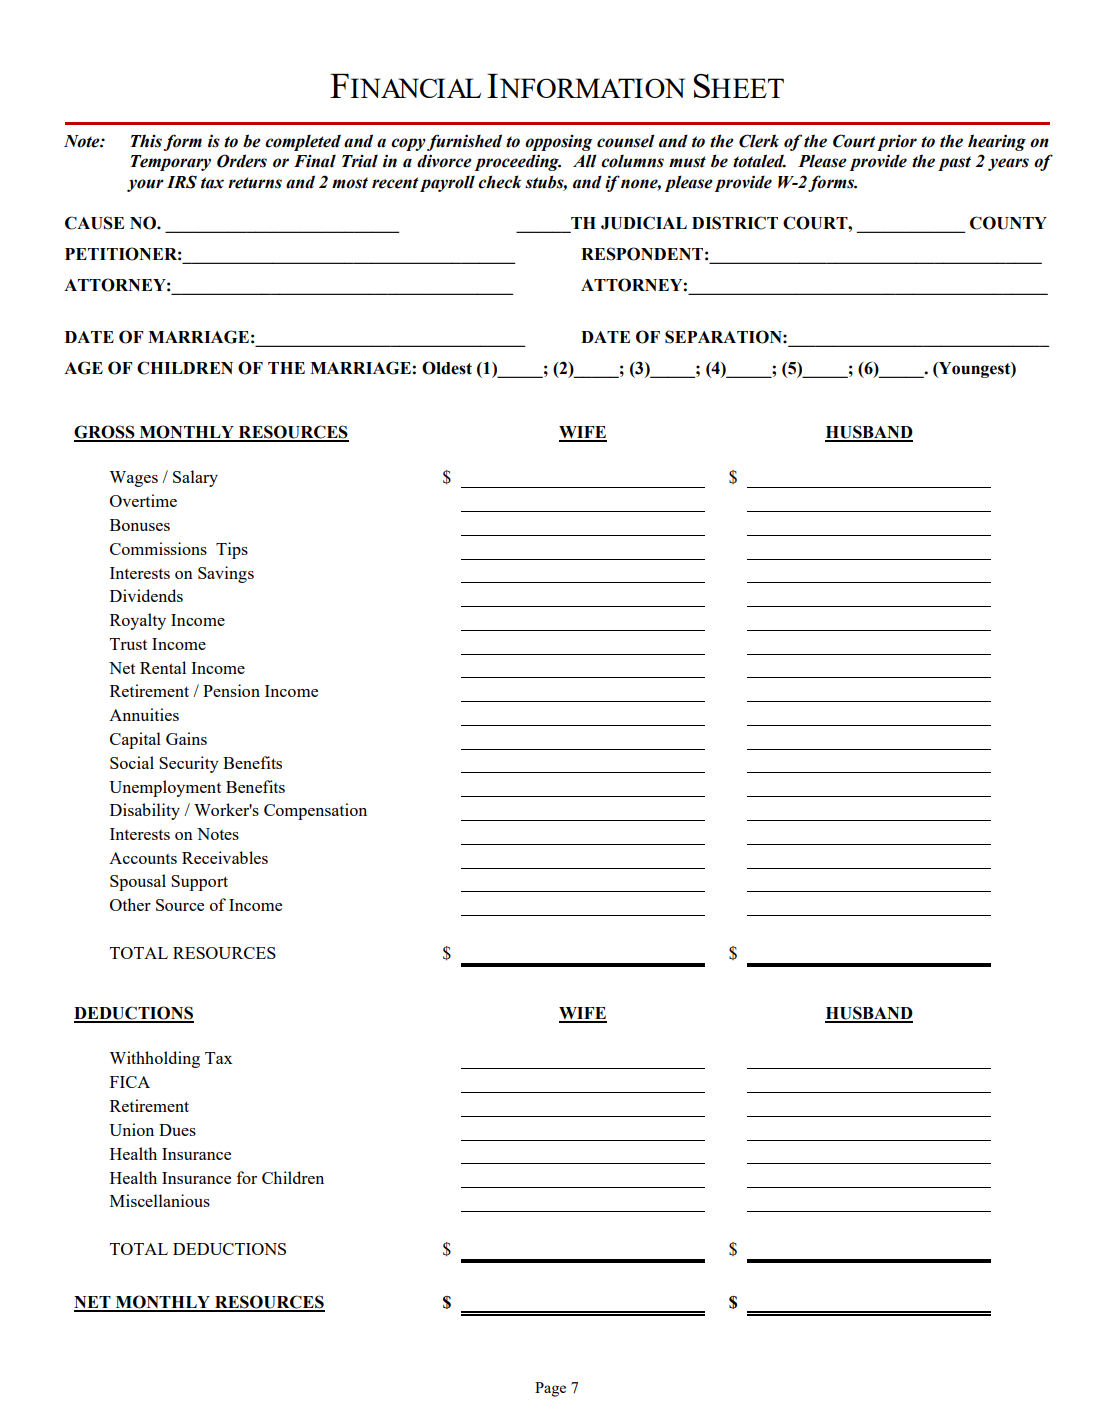 The image size is (1098, 1421). What do you see at coordinates (897, 142) in the image?
I see `prior` at bounding box center [897, 142].
